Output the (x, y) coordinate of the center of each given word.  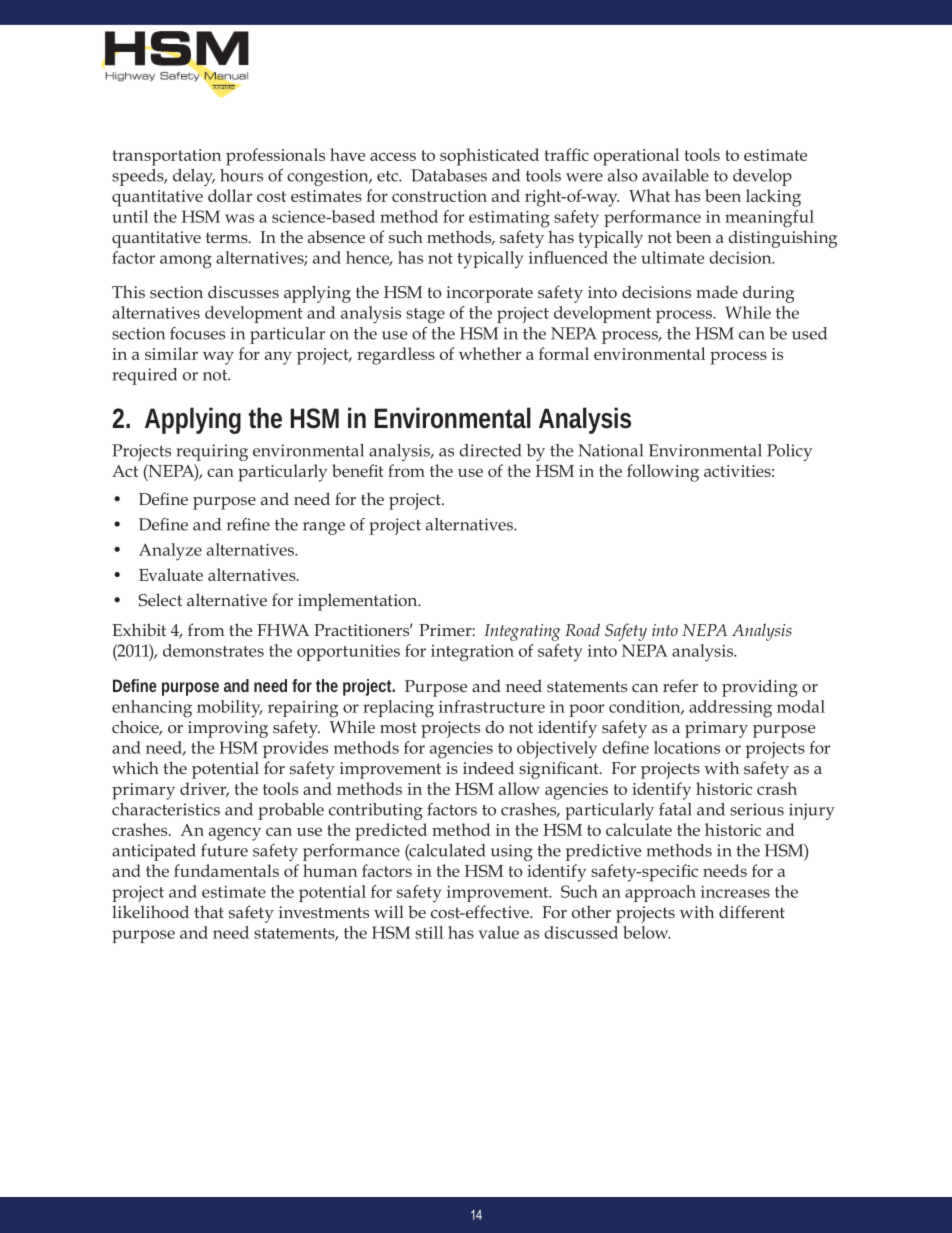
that (209, 911)
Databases (449, 175)
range (324, 528)
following (663, 473)
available (675, 175)
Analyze (170, 552)
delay (194, 177)
